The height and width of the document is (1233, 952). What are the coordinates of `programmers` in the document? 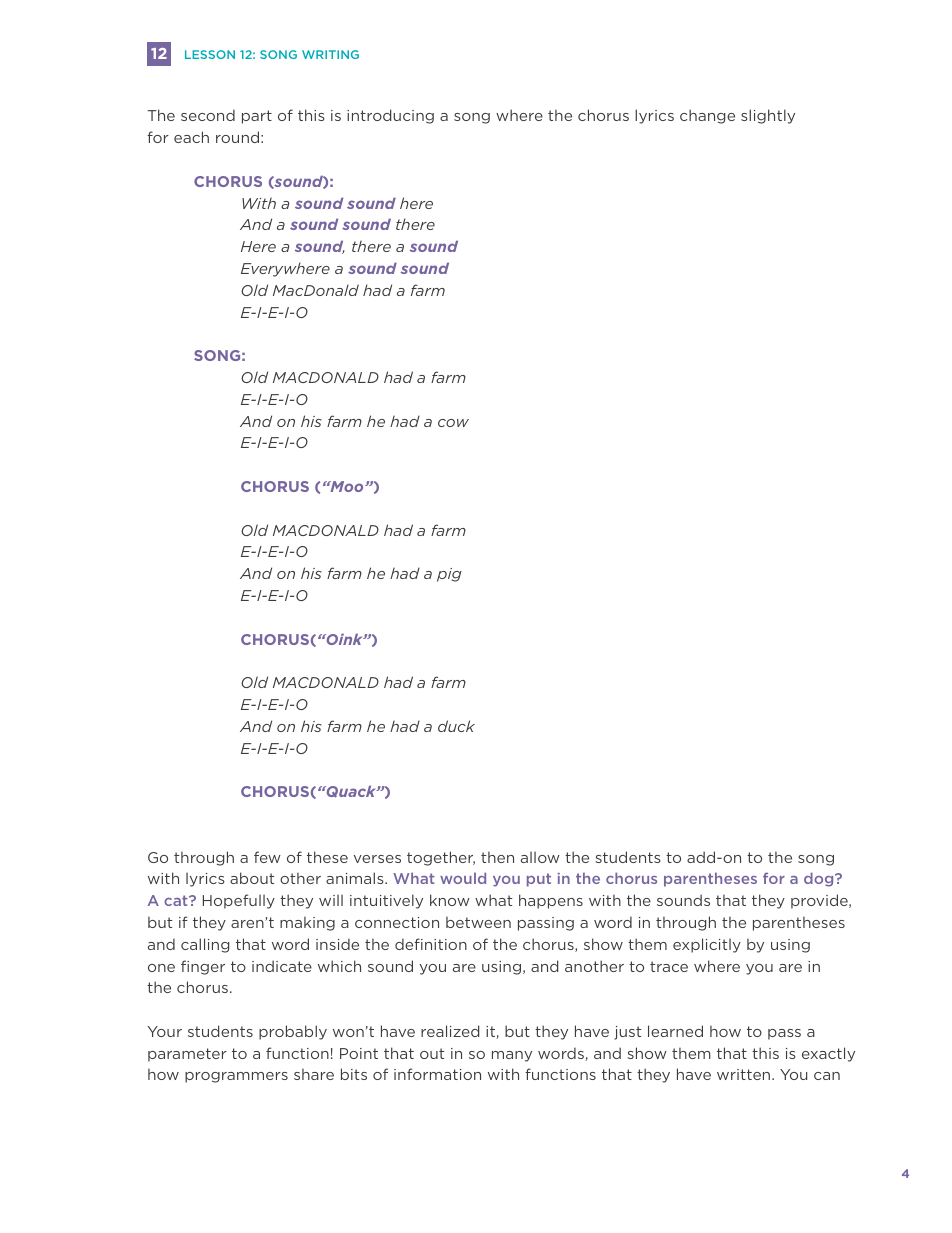 It's located at (236, 1077).
